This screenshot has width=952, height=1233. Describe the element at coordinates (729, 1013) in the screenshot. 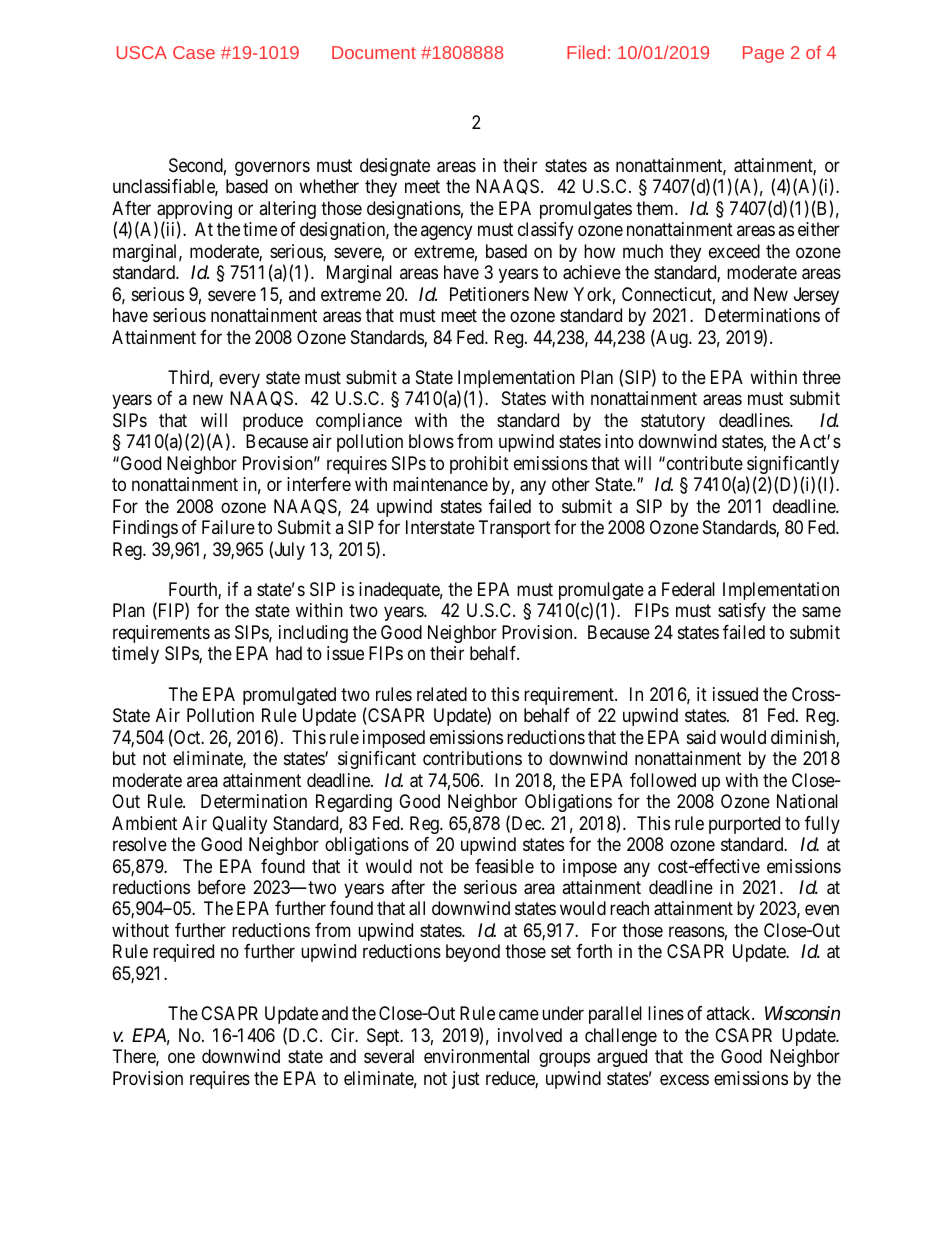

I see `attack` at that location.
